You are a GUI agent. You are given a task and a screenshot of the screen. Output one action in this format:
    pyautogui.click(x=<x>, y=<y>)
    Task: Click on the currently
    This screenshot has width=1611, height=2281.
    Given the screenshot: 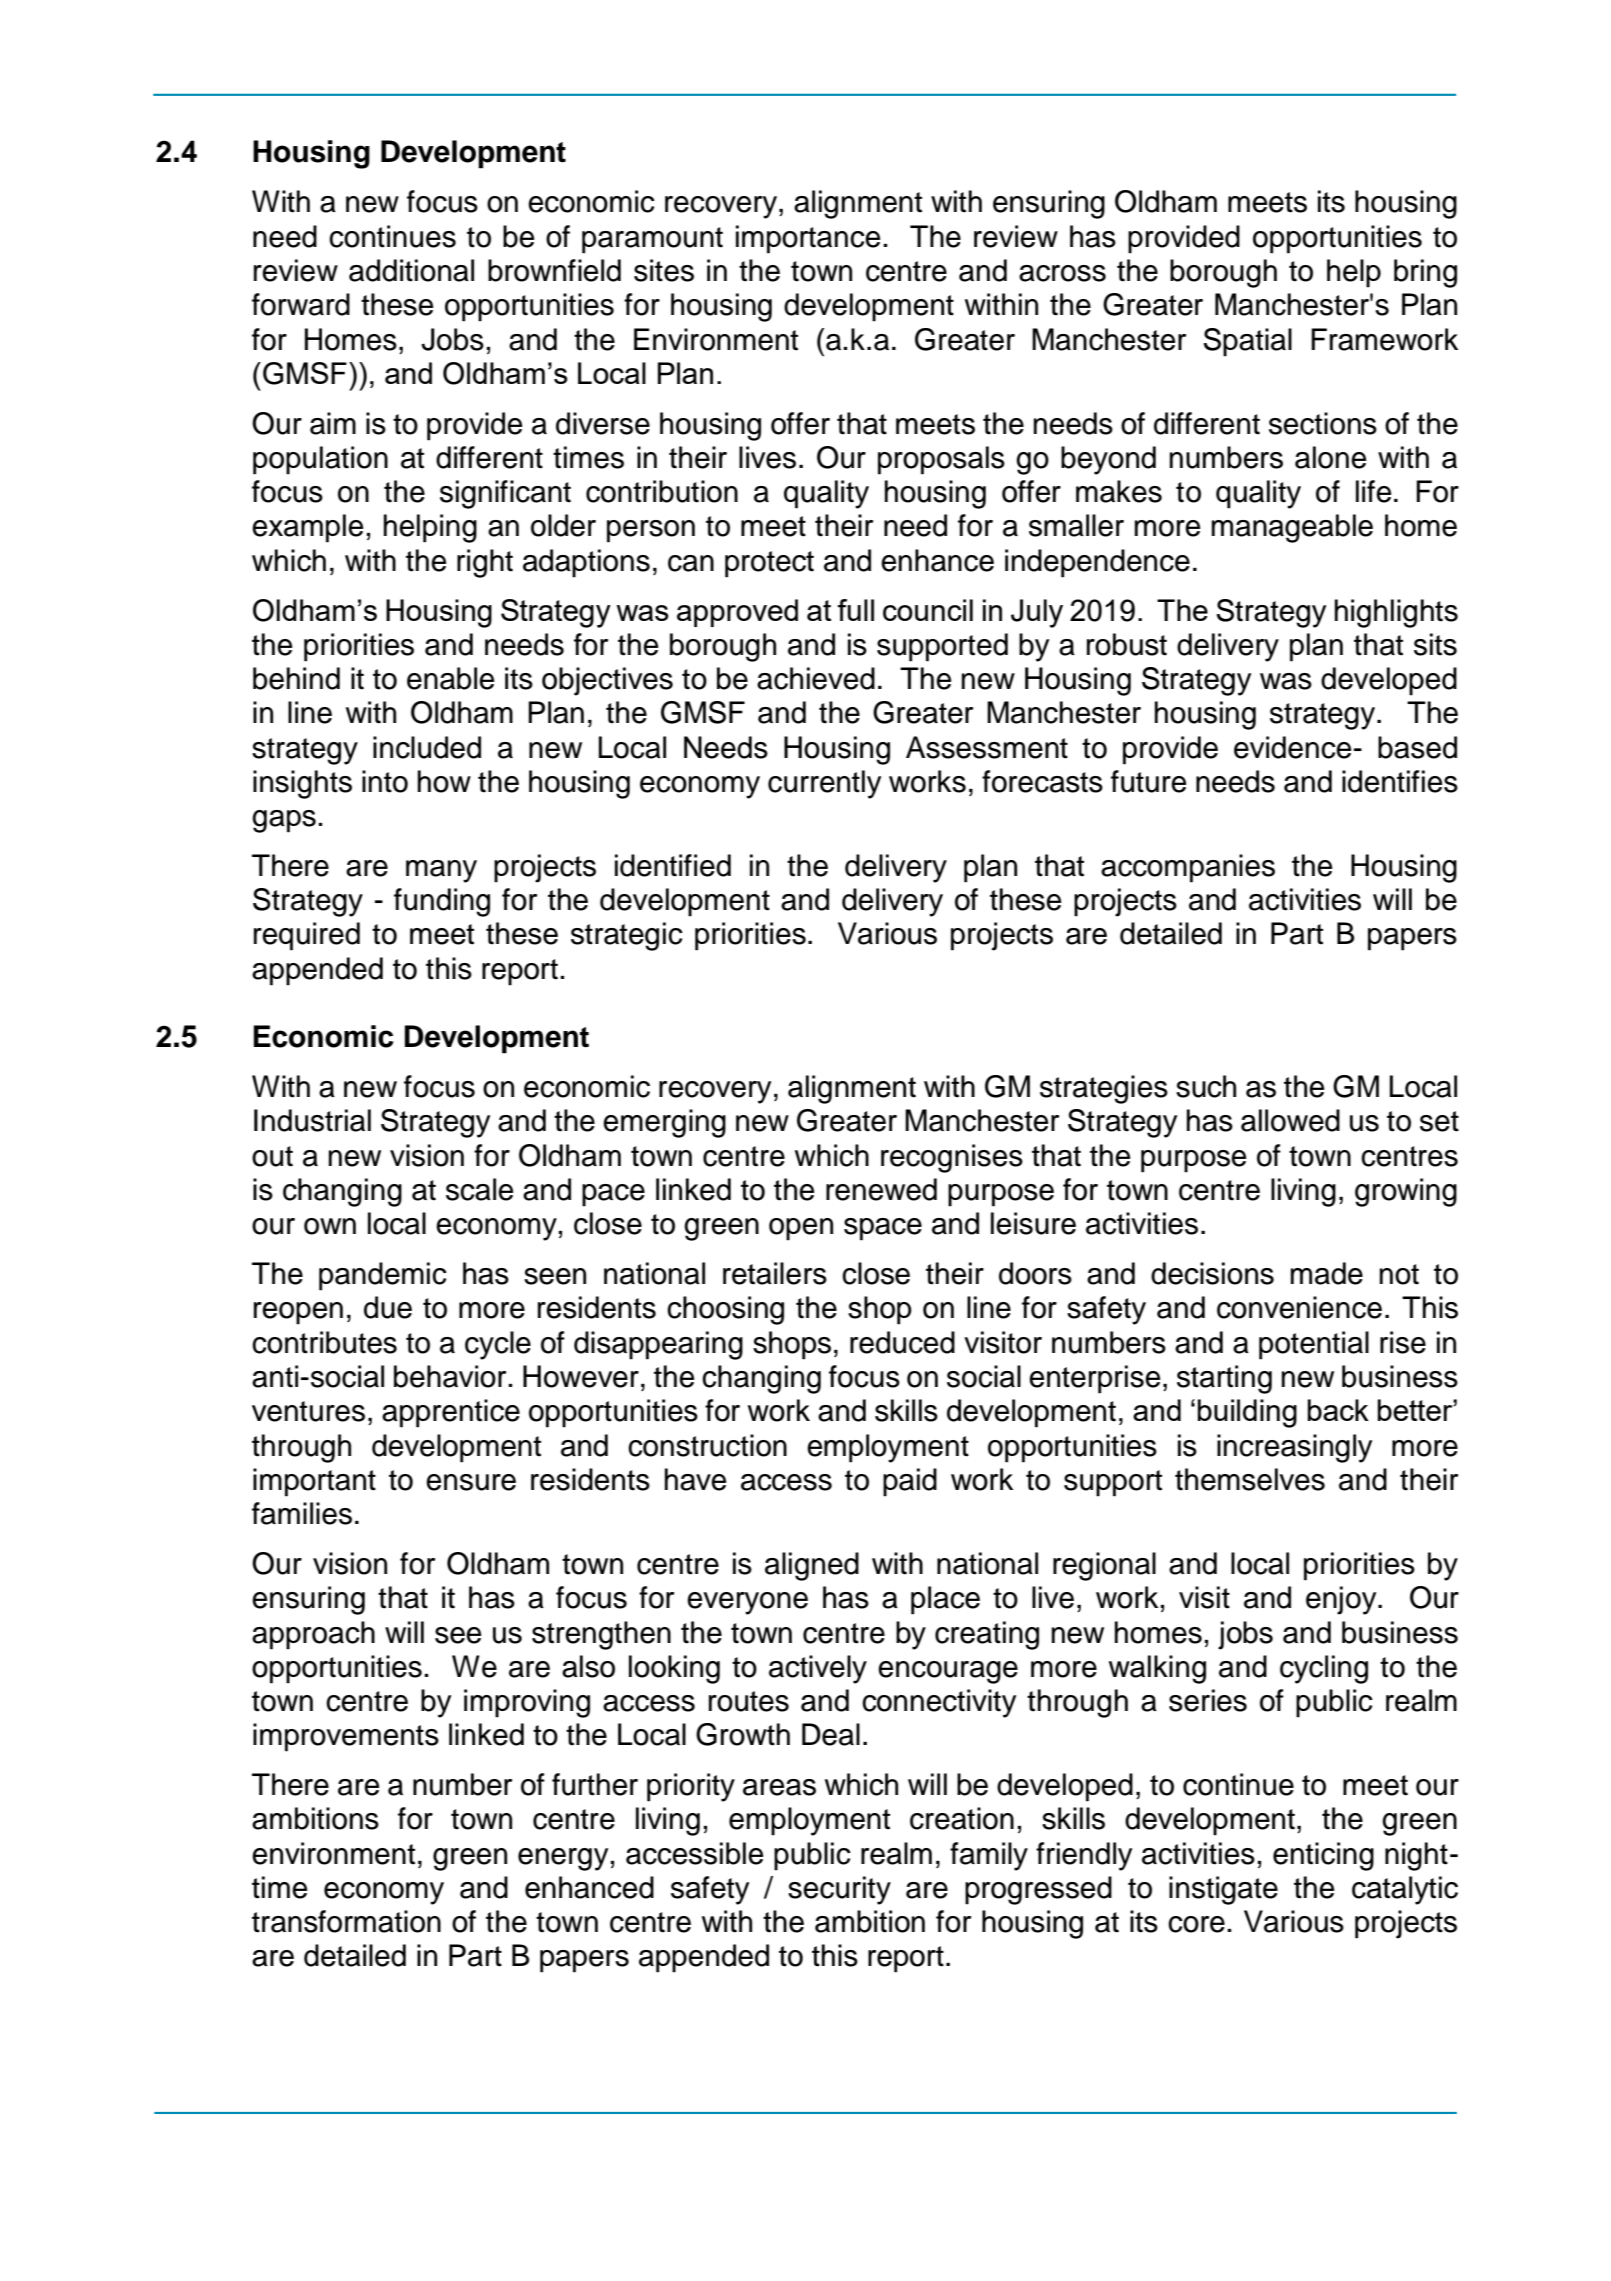 What is the action you would take?
    pyautogui.click(x=824, y=784)
